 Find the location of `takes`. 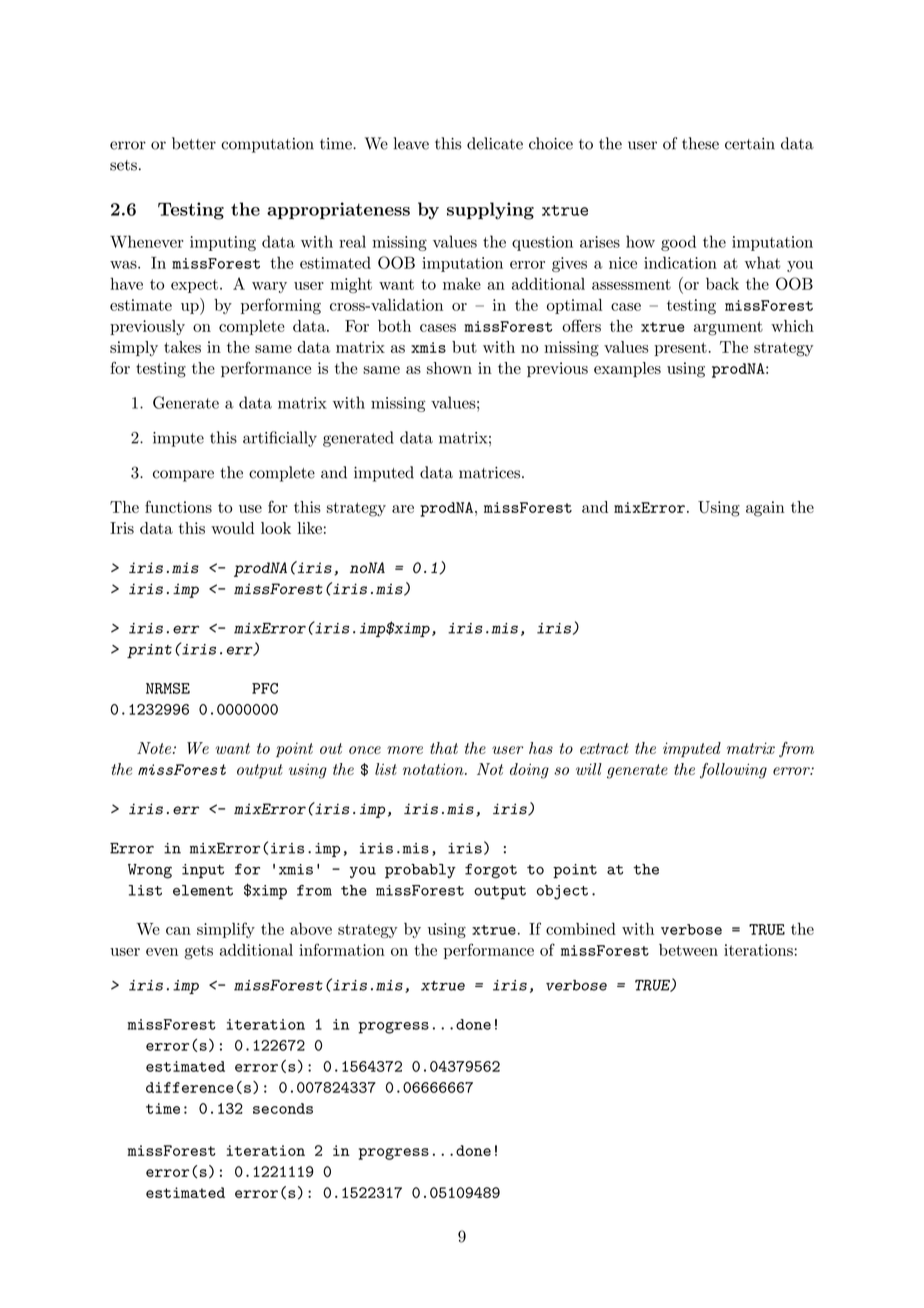

takes is located at coordinates (182, 347).
